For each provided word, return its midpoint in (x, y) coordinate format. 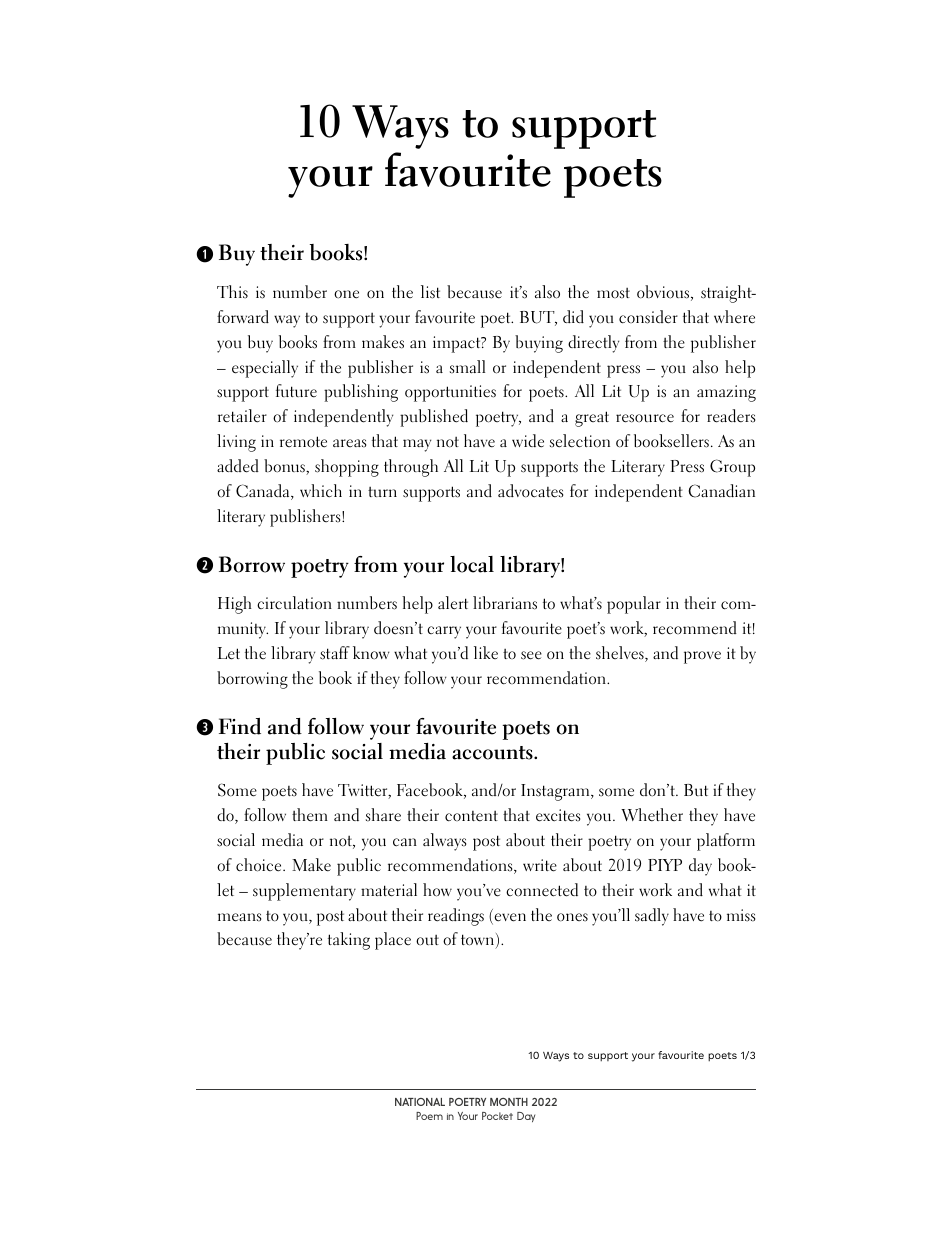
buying (539, 344)
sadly (652, 917)
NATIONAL (420, 1102)
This (232, 292)
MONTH (509, 1102)
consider (648, 317)
